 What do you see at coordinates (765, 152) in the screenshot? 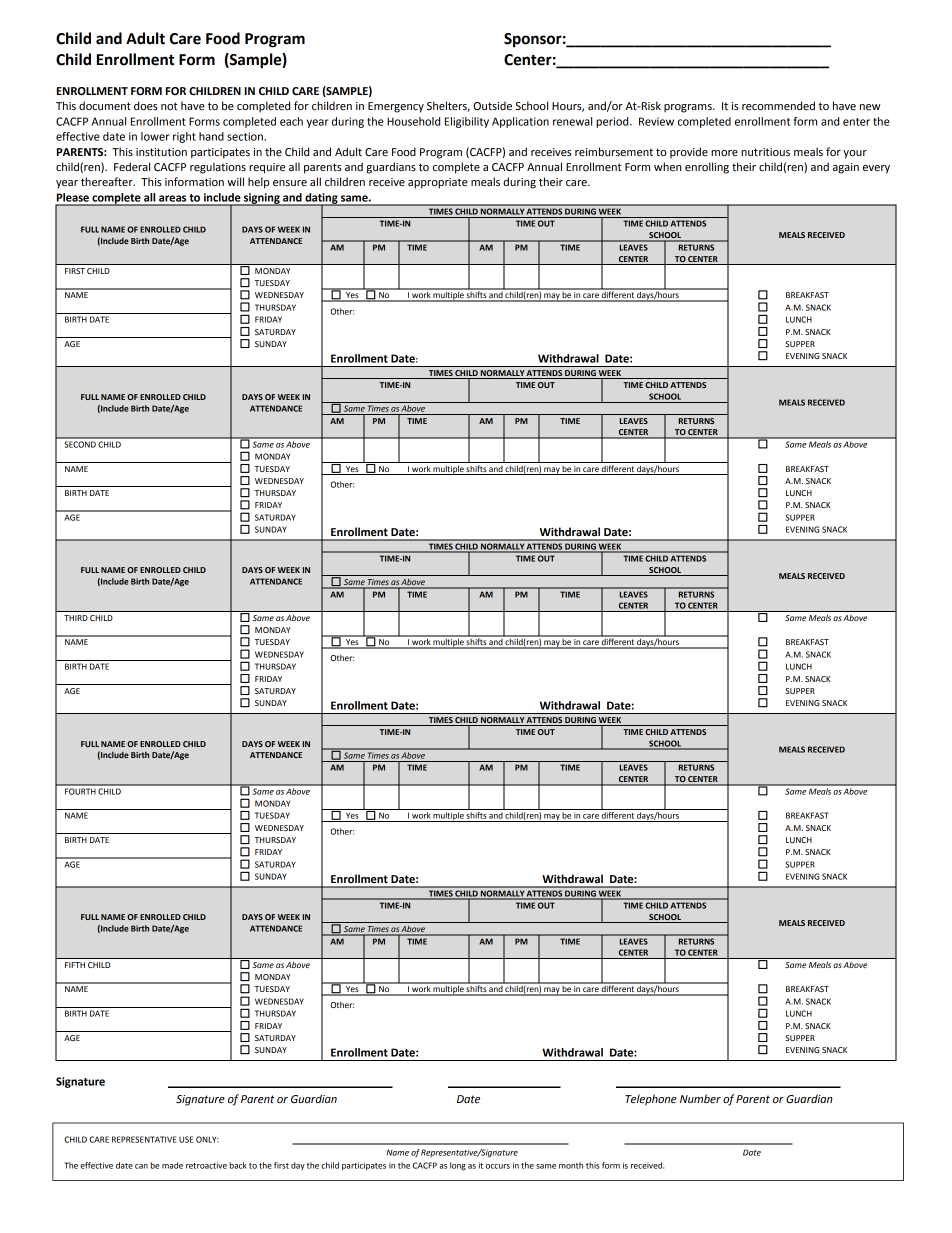
I see `nutritious` at bounding box center [765, 152].
